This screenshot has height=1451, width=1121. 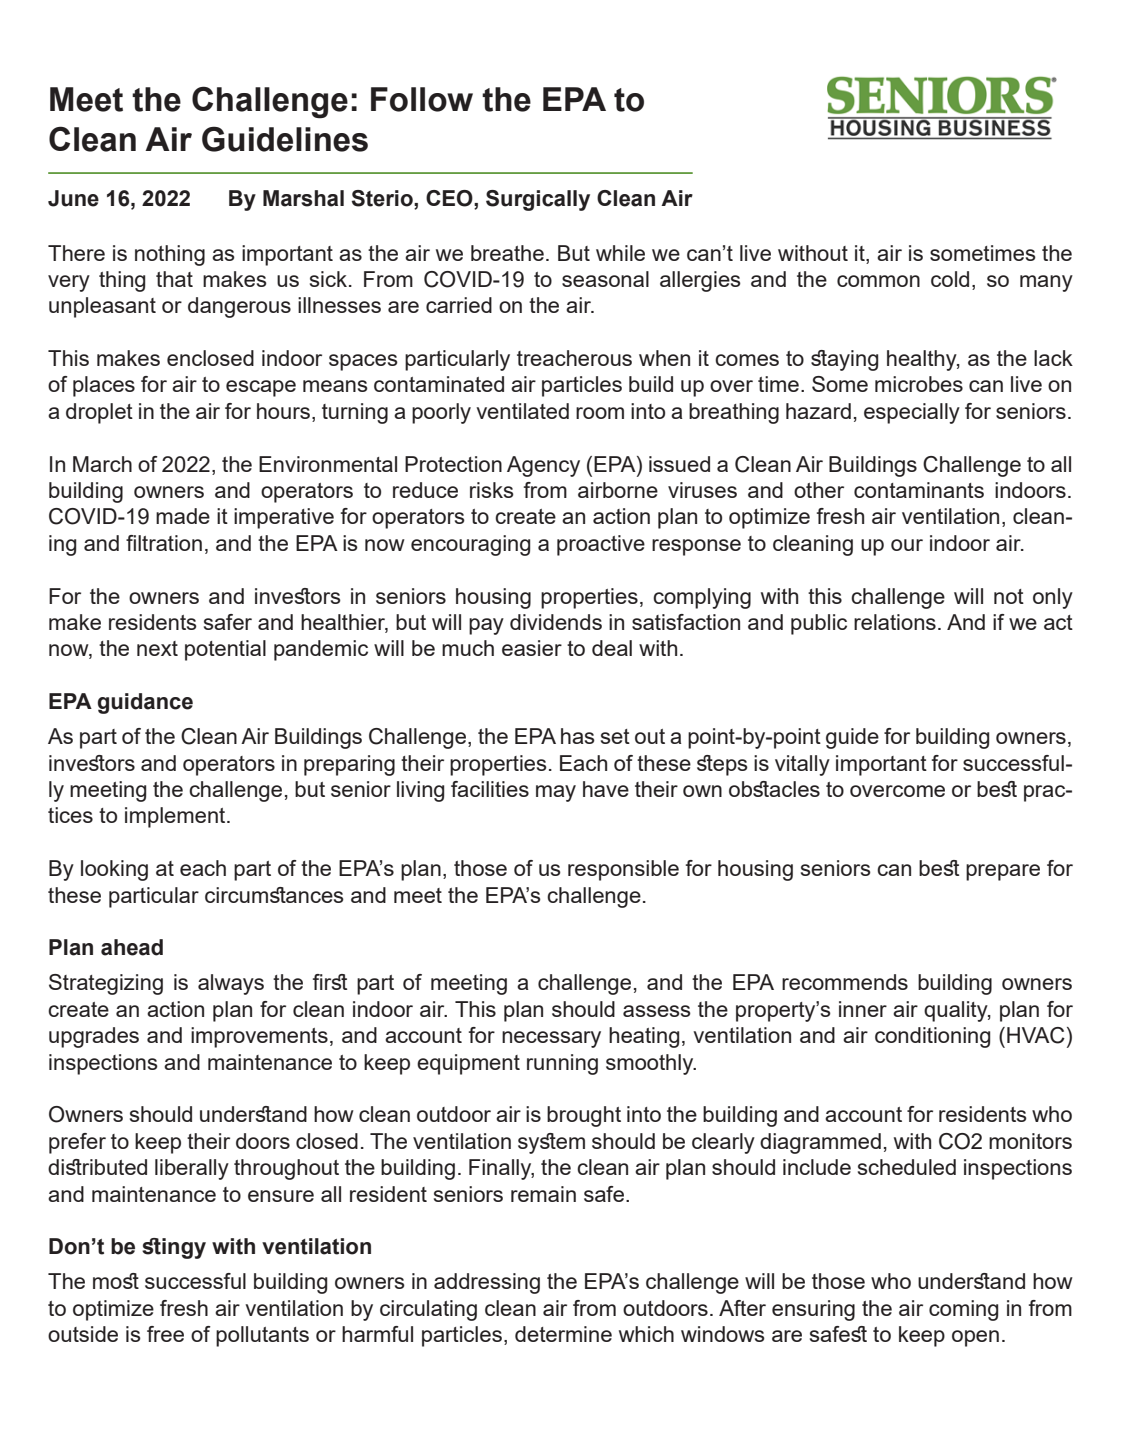 I want to click on Surgically, so click(x=538, y=200).
